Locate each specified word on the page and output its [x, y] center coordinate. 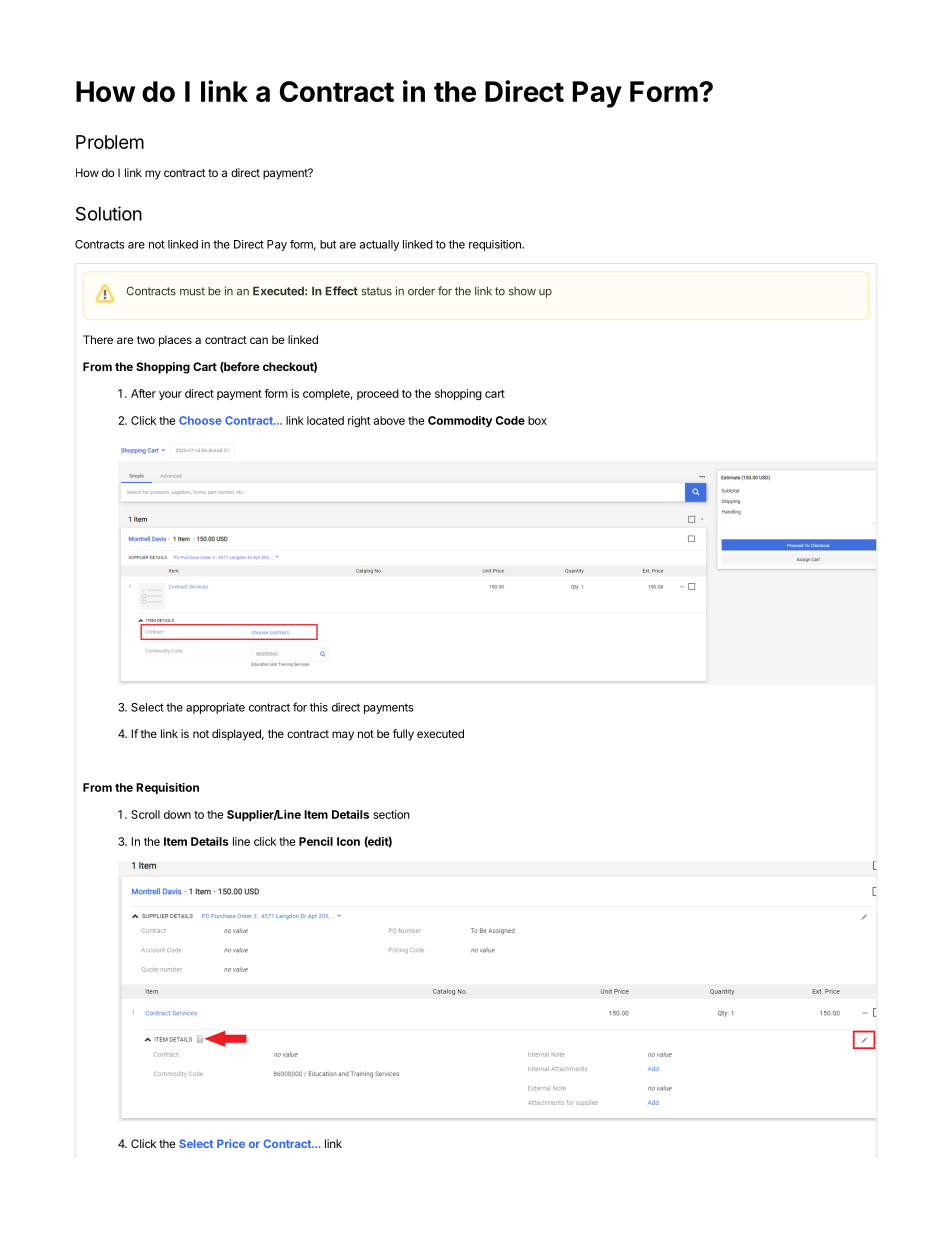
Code [510, 420]
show [522, 291]
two [146, 340]
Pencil [316, 841]
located [325, 420]
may [343, 736]
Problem [110, 142]
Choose [200, 420]
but [328, 244]
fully [403, 735]
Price [231, 1143]
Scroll [145, 814]
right [359, 422]
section [391, 814]
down [177, 814]
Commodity [460, 421]
